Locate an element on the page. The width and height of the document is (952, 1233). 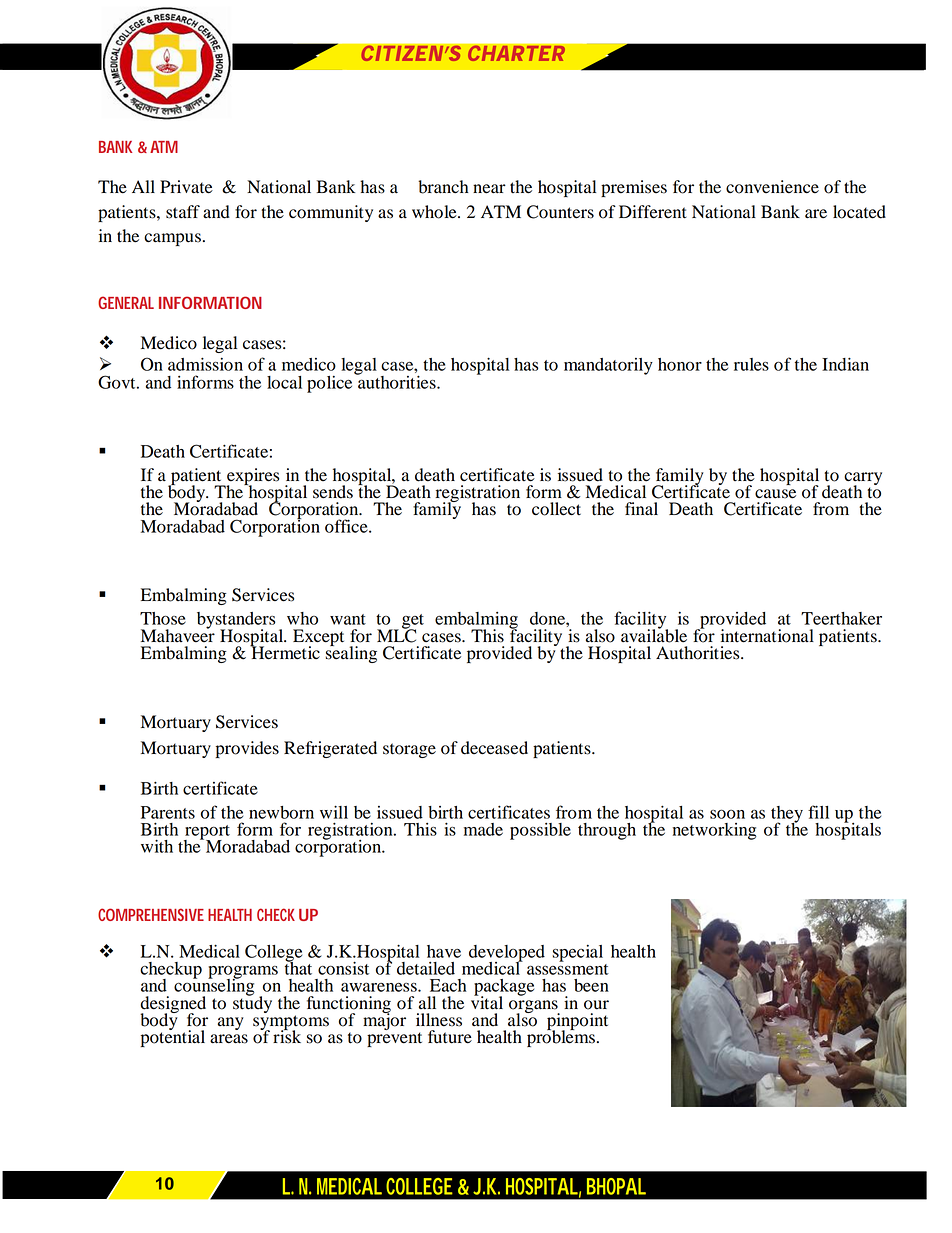
convenience is located at coordinates (772, 187).
